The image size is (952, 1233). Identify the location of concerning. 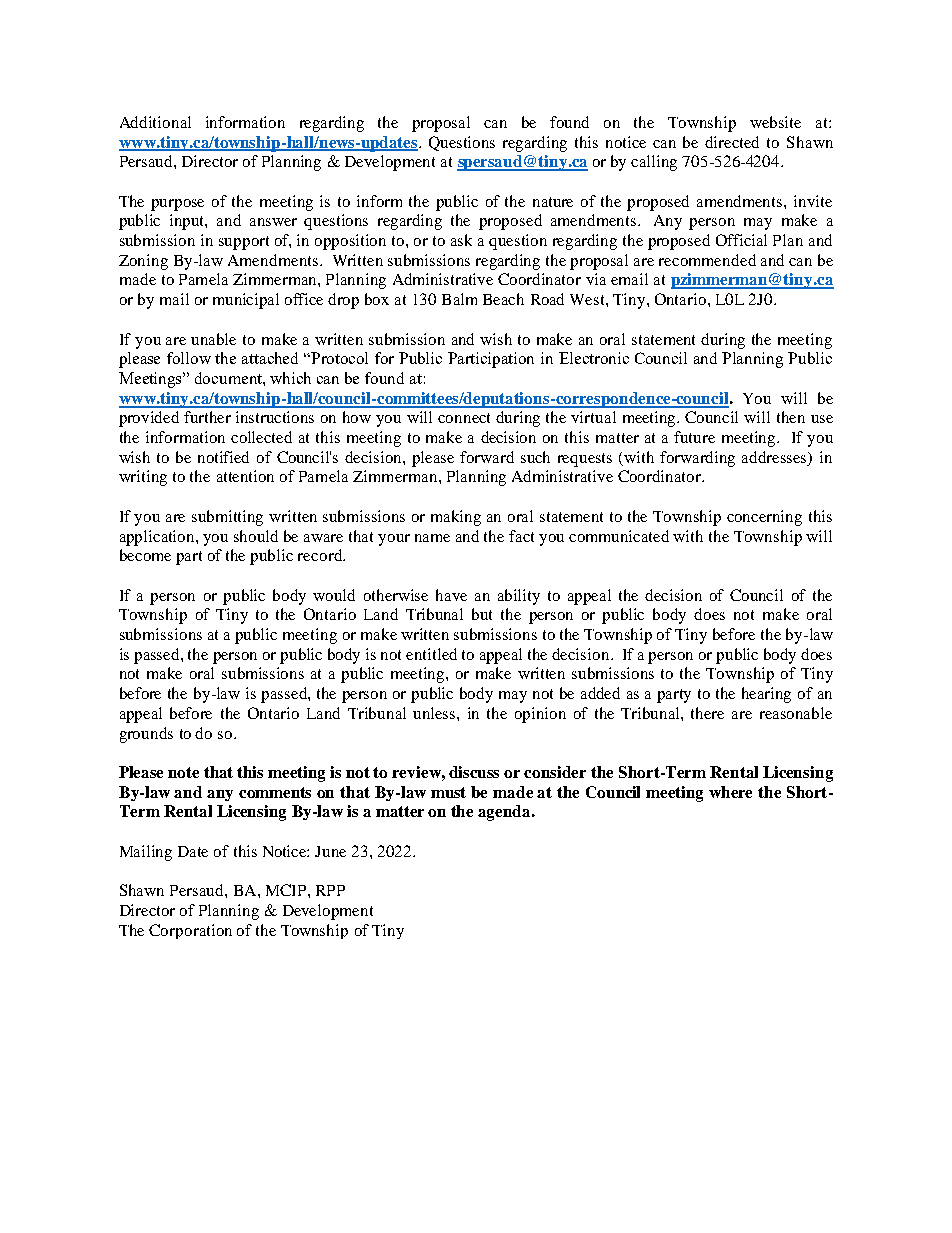
(764, 518).
